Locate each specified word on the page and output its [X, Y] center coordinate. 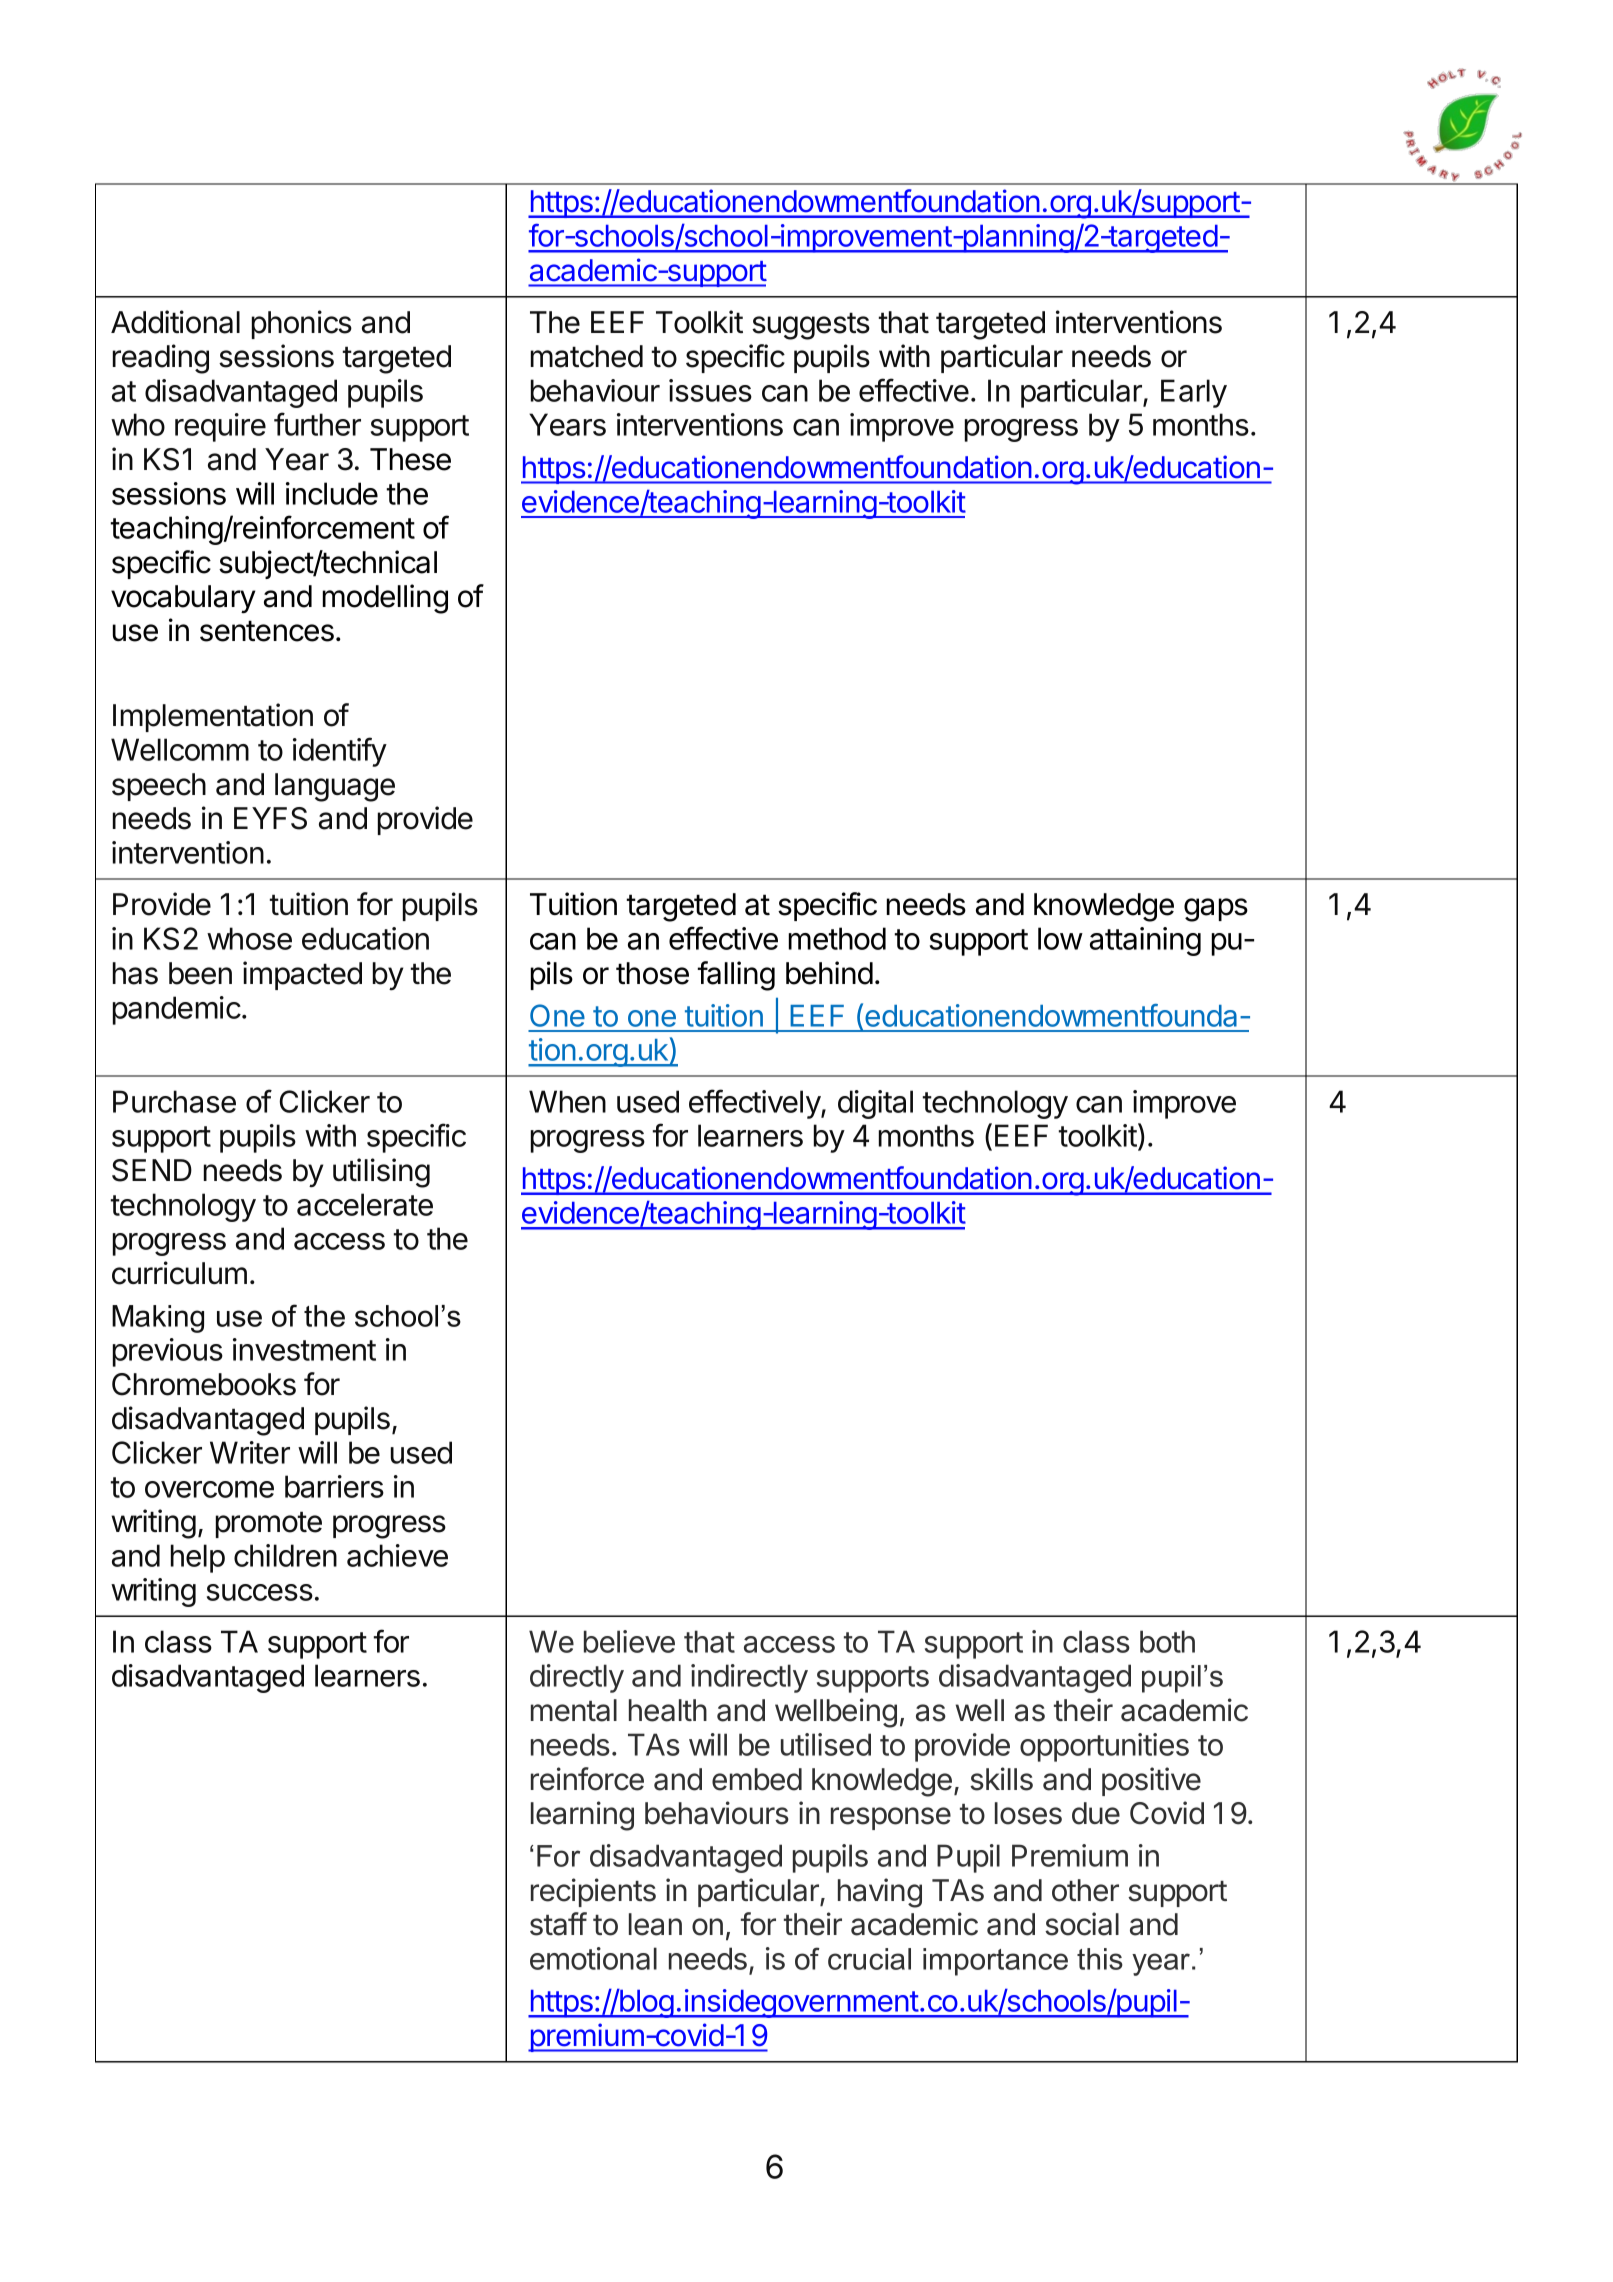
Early [1194, 393]
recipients [593, 1892]
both [1167, 1641]
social [1082, 1924]
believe [629, 1641]
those [652, 973]
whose [249, 938]
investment [304, 1349]
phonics [302, 324]
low [1060, 938]
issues [710, 390]
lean [655, 1924]
